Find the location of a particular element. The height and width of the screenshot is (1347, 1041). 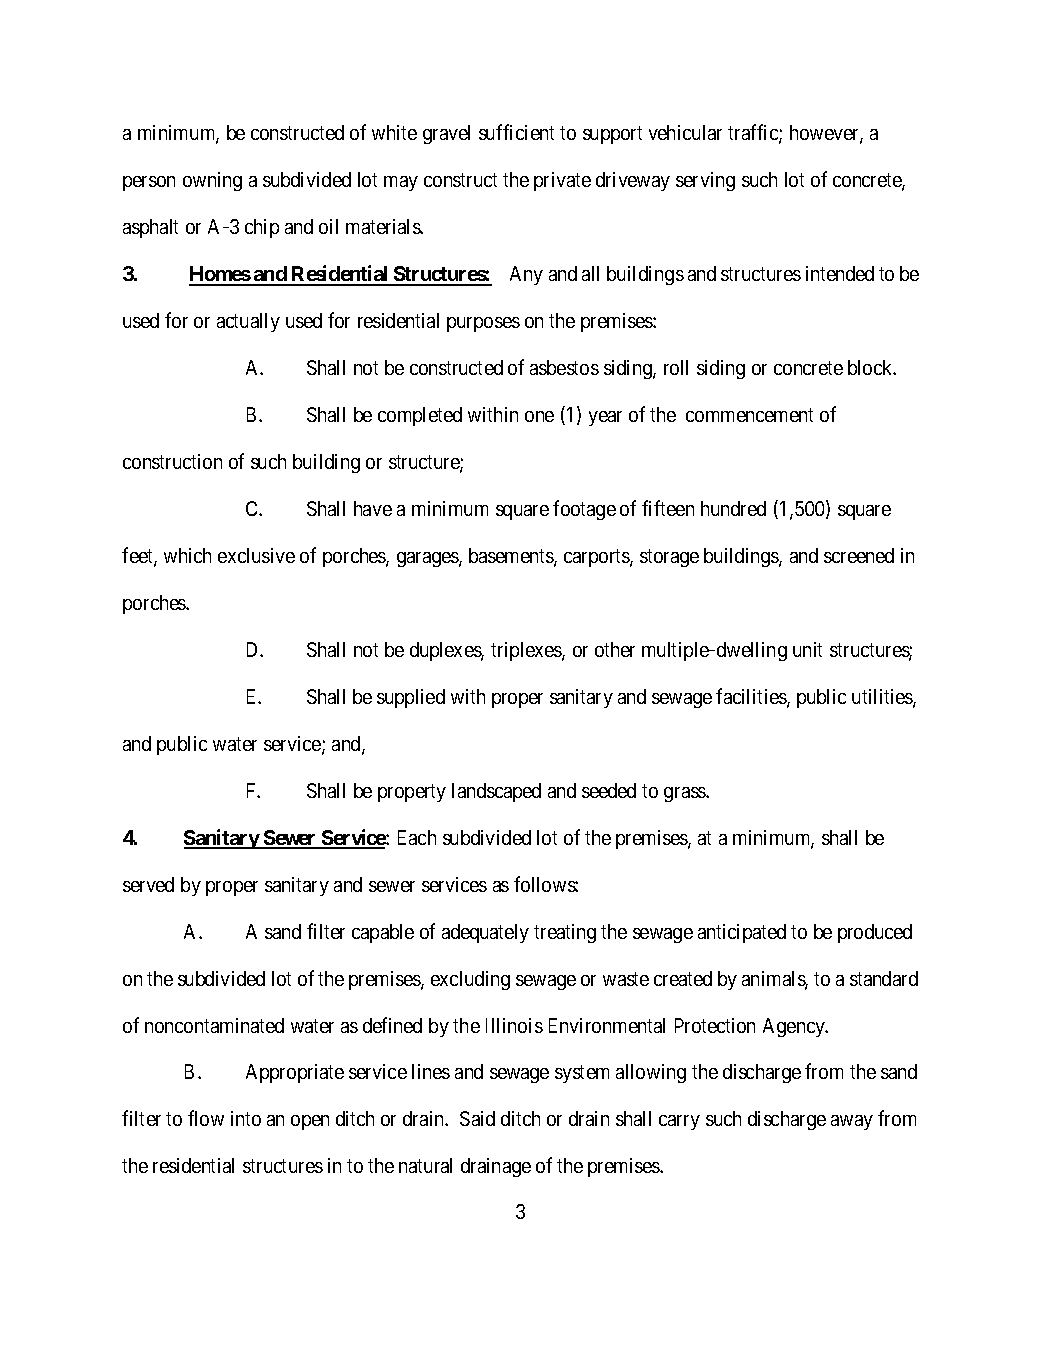

Said is located at coordinates (477, 1118).
